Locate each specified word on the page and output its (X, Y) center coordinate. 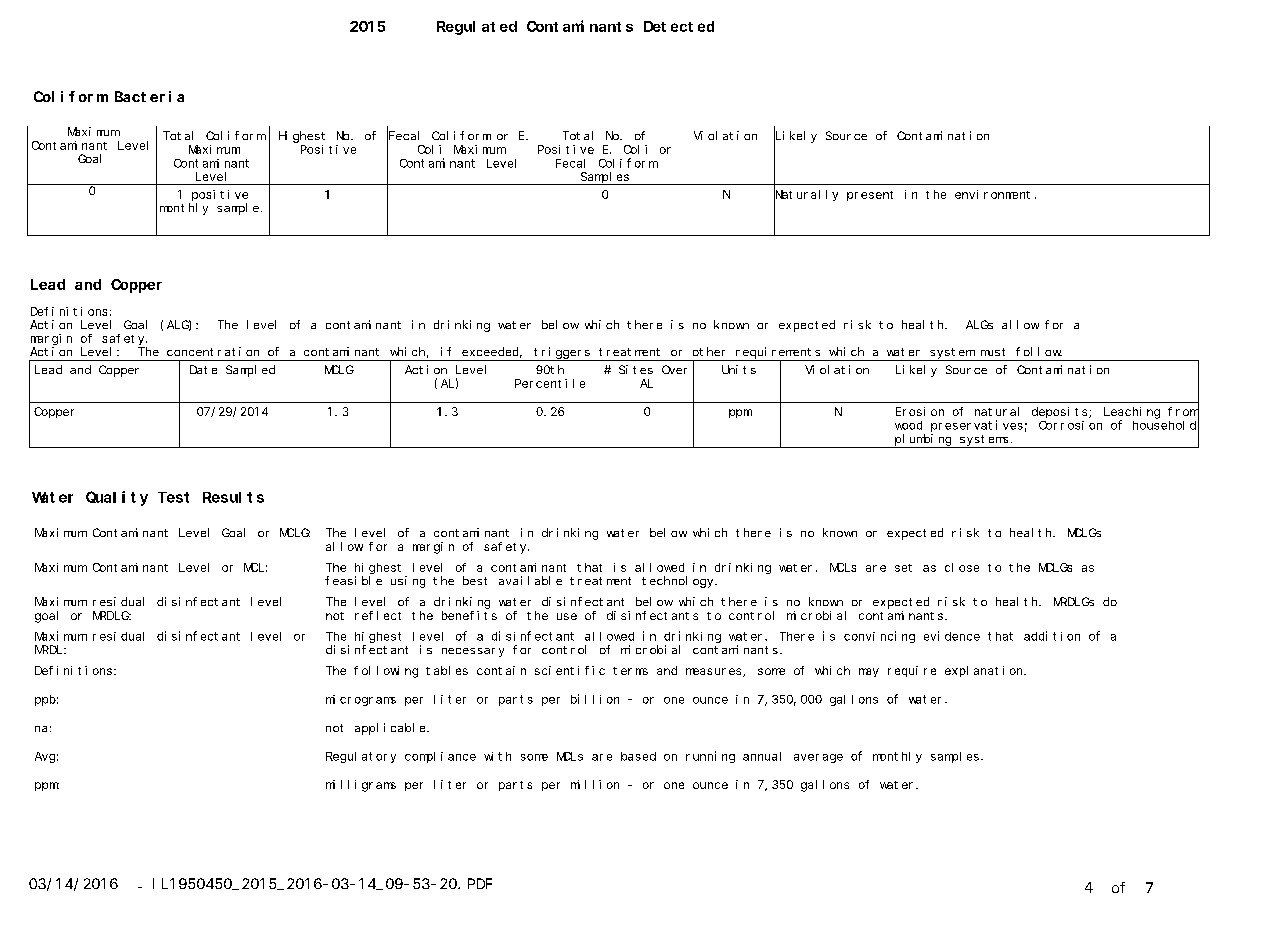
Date (203, 369)
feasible (353, 580)
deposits (1061, 412)
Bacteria (149, 96)
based (638, 756)
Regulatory (361, 757)
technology (679, 582)
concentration (213, 351)
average (818, 758)
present (870, 196)
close (962, 567)
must (993, 352)
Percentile (550, 383)
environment (992, 194)
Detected (679, 26)
